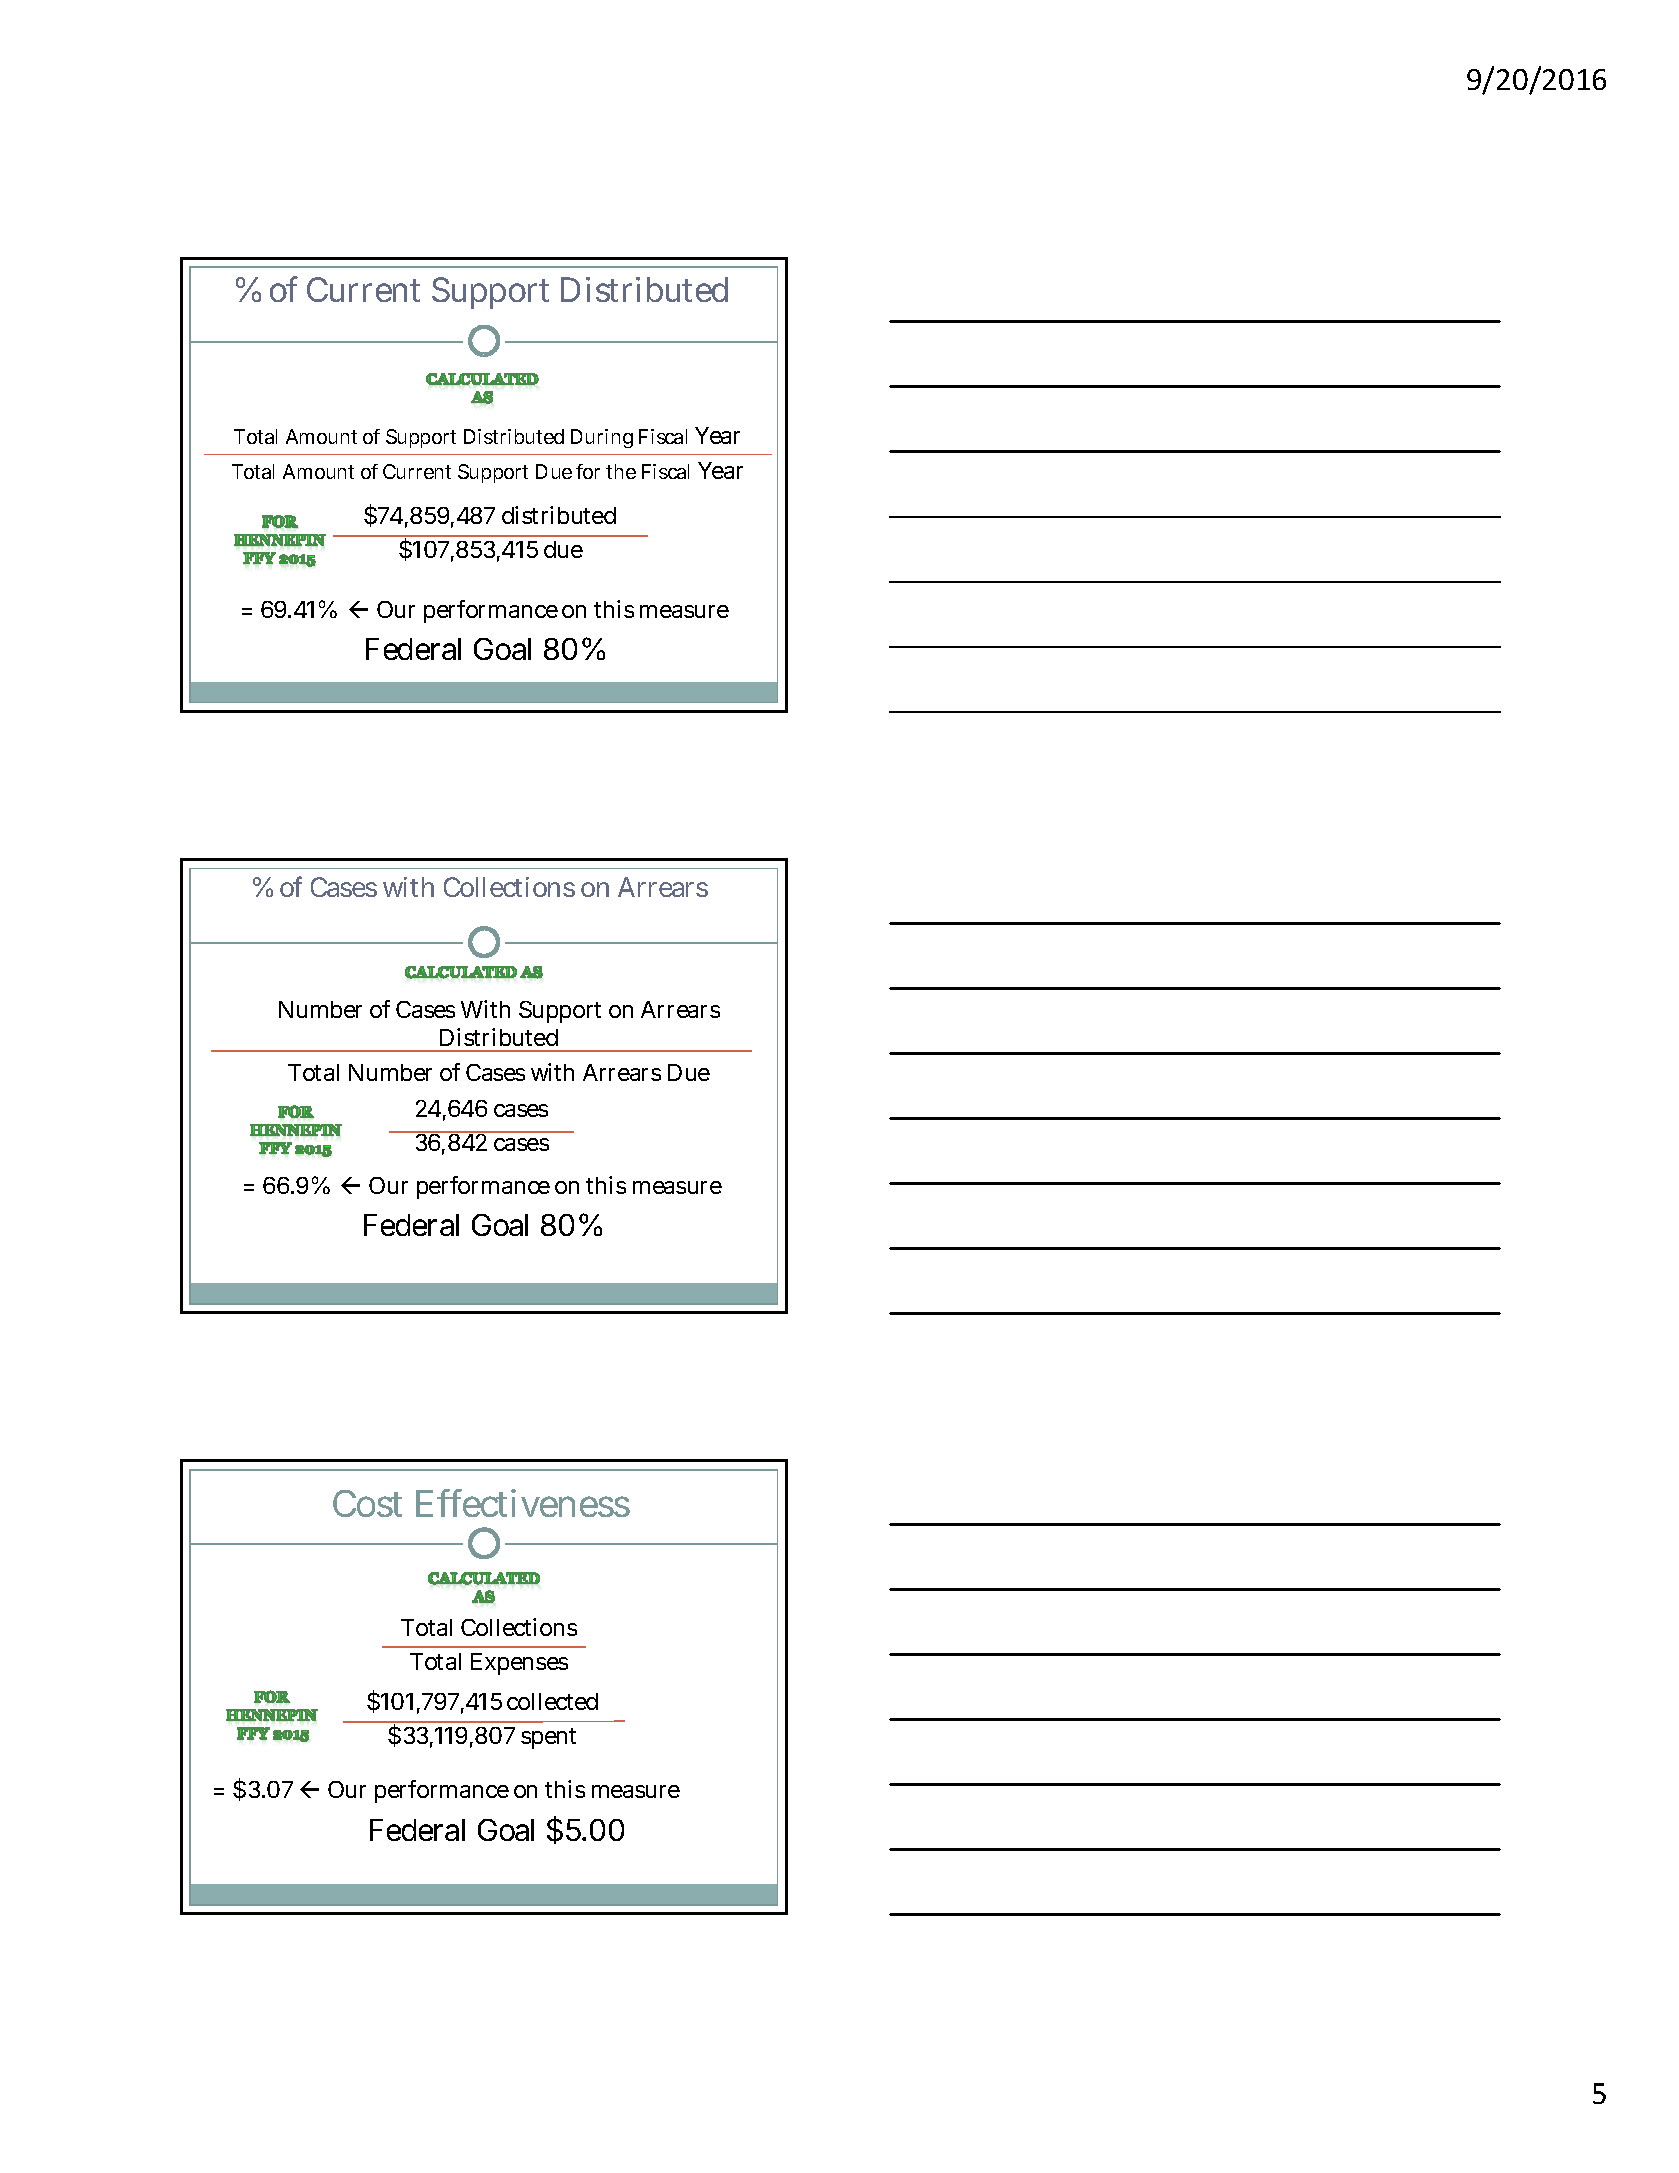  What do you see at coordinates (552, 1701) in the page?
I see `collected` at bounding box center [552, 1701].
